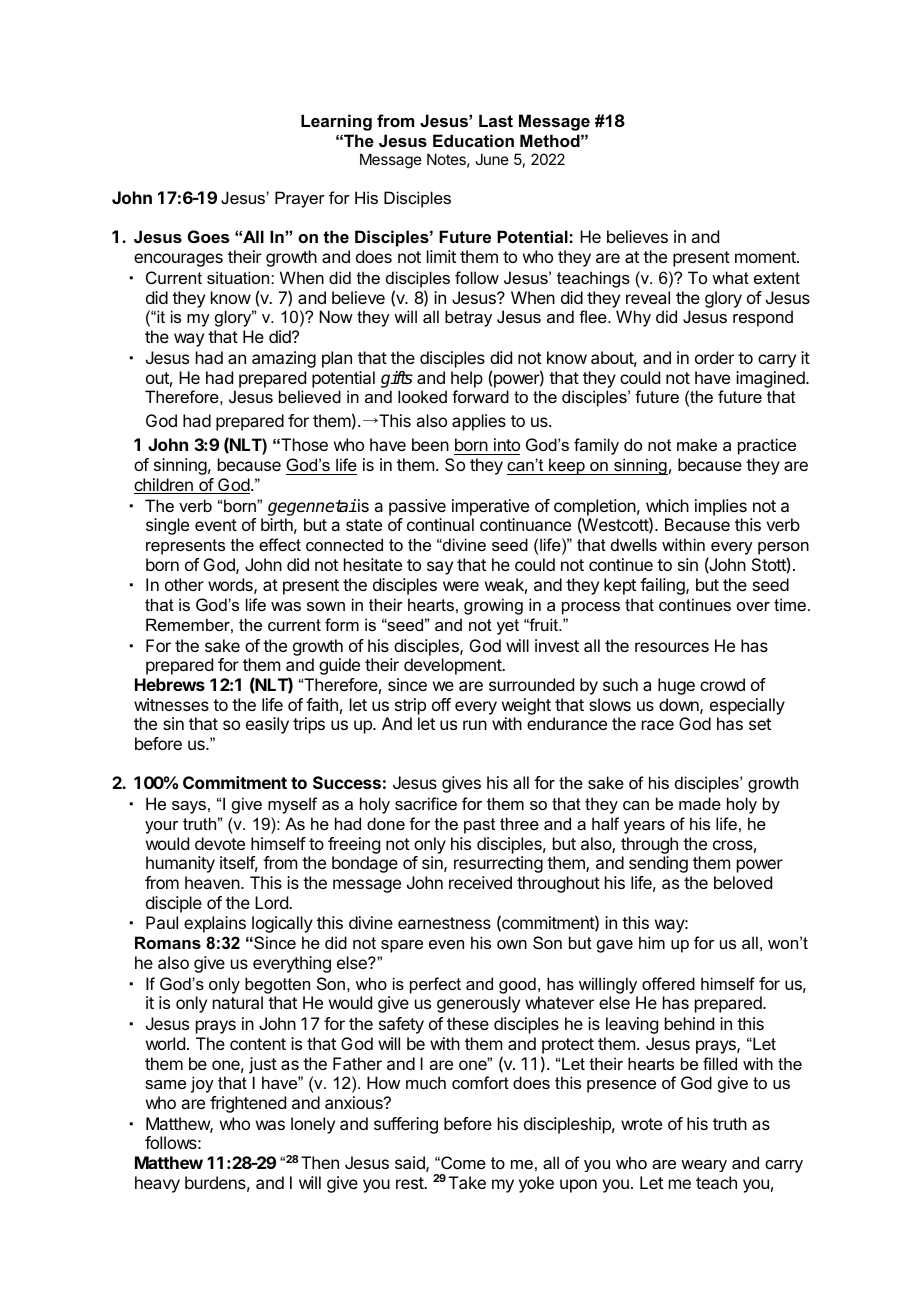 The height and width of the screenshot is (1309, 924). Describe the element at coordinates (473, 140) in the screenshot. I see `Education` at that location.
